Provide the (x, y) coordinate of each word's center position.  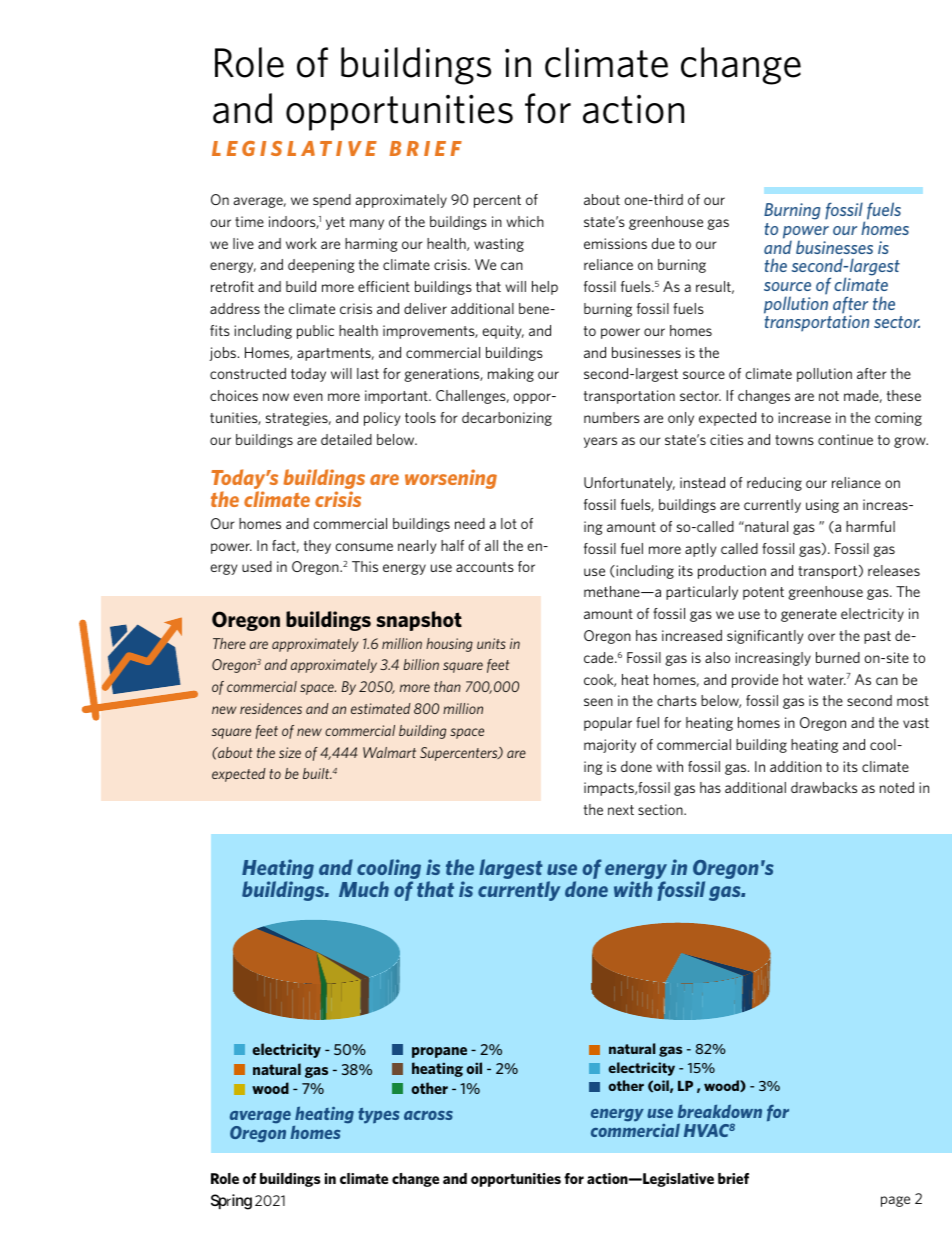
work (301, 243)
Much (364, 889)
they (317, 547)
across (428, 1115)
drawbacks (824, 787)
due (663, 243)
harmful (870, 526)
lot (509, 523)
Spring (231, 1202)
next (621, 810)
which (525, 221)
